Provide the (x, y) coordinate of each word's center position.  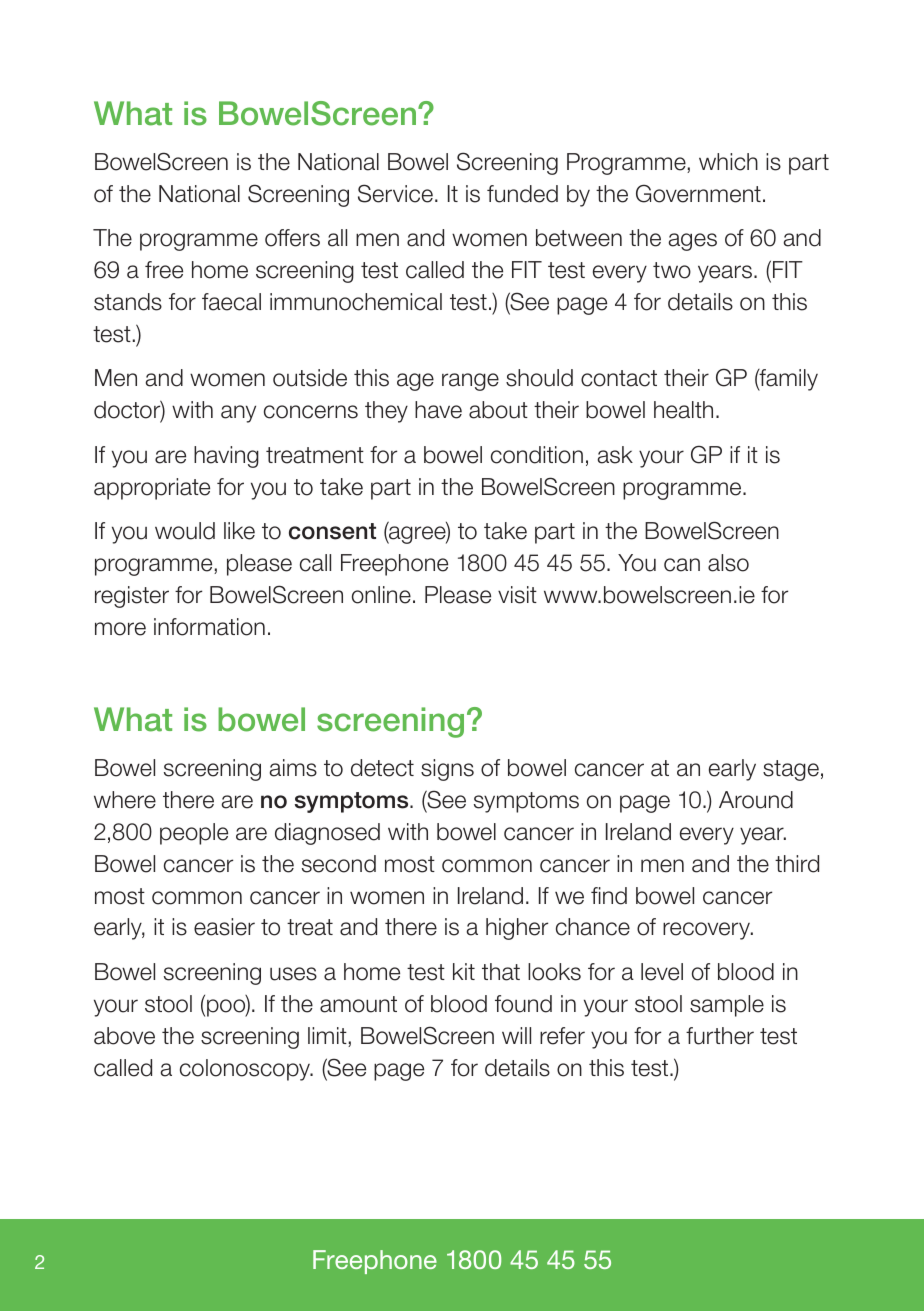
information (209, 627)
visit (517, 595)
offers (292, 238)
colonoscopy (246, 1070)
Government (698, 193)
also (728, 563)
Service (395, 193)
